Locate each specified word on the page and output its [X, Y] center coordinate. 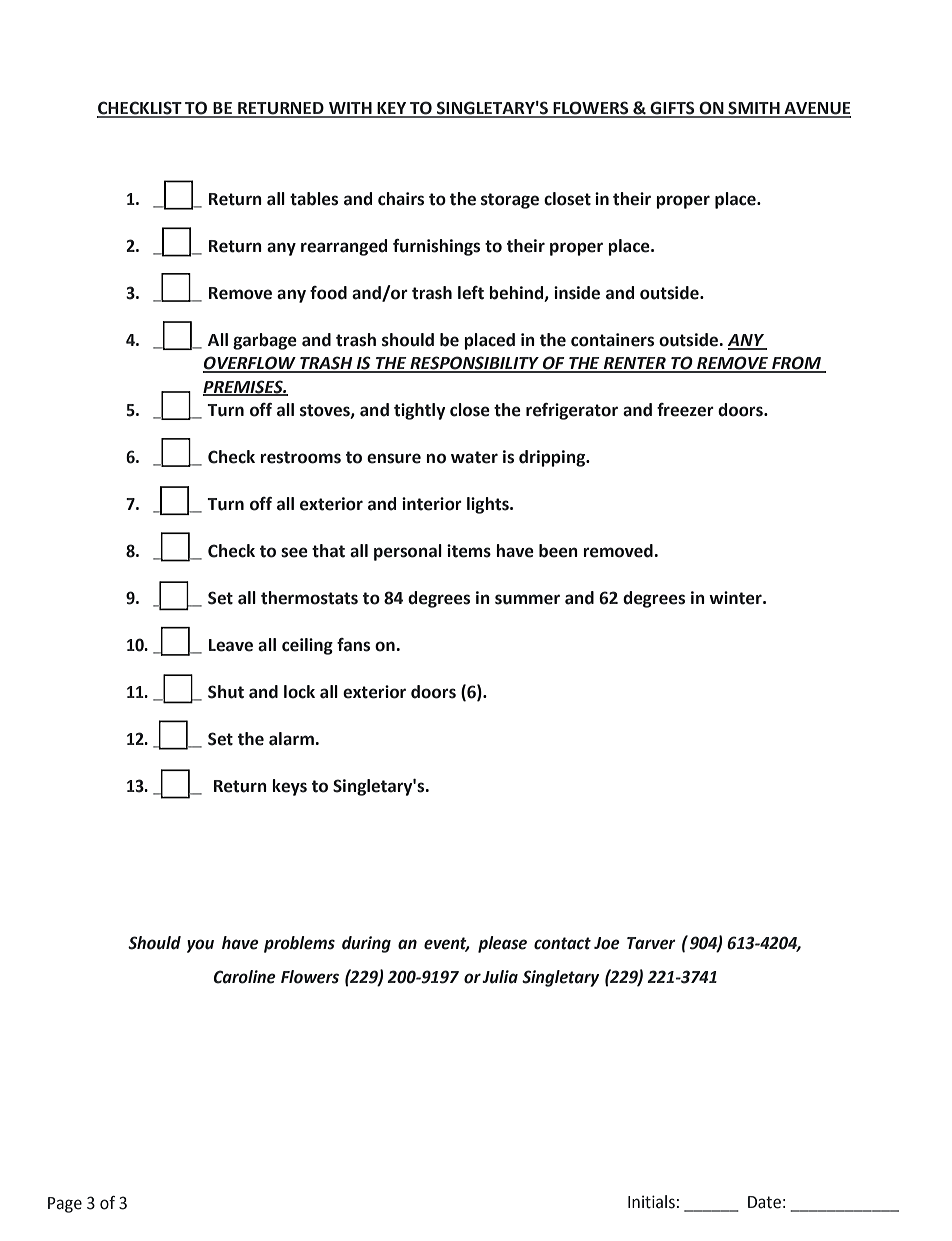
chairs [401, 199]
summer [527, 599]
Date [764, 1202]
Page [65, 1205]
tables [314, 199]
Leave [231, 645]
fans [353, 645]
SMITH [754, 109]
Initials [651, 1202]
